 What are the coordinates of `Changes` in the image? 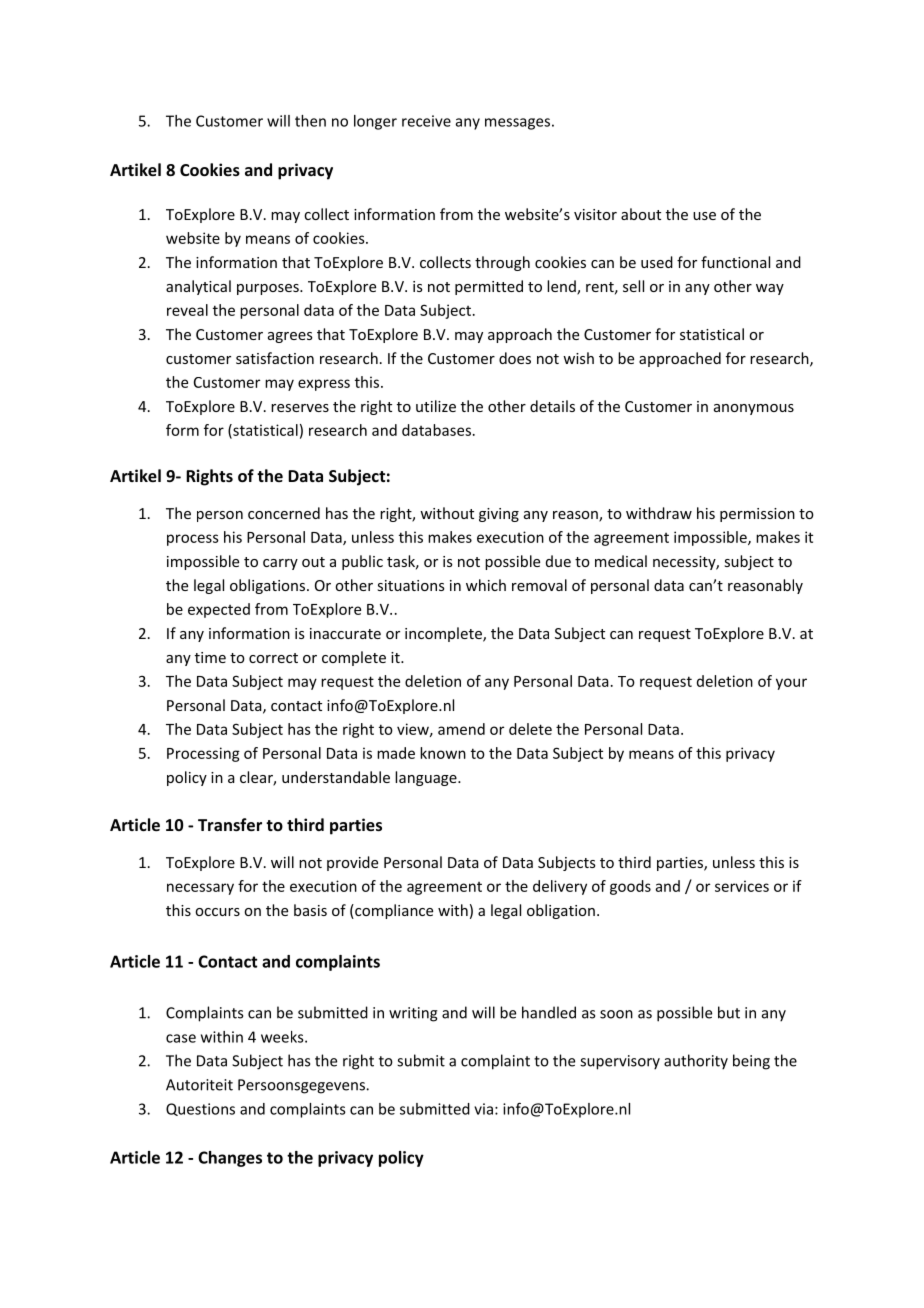 It's located at (230, 1159).
